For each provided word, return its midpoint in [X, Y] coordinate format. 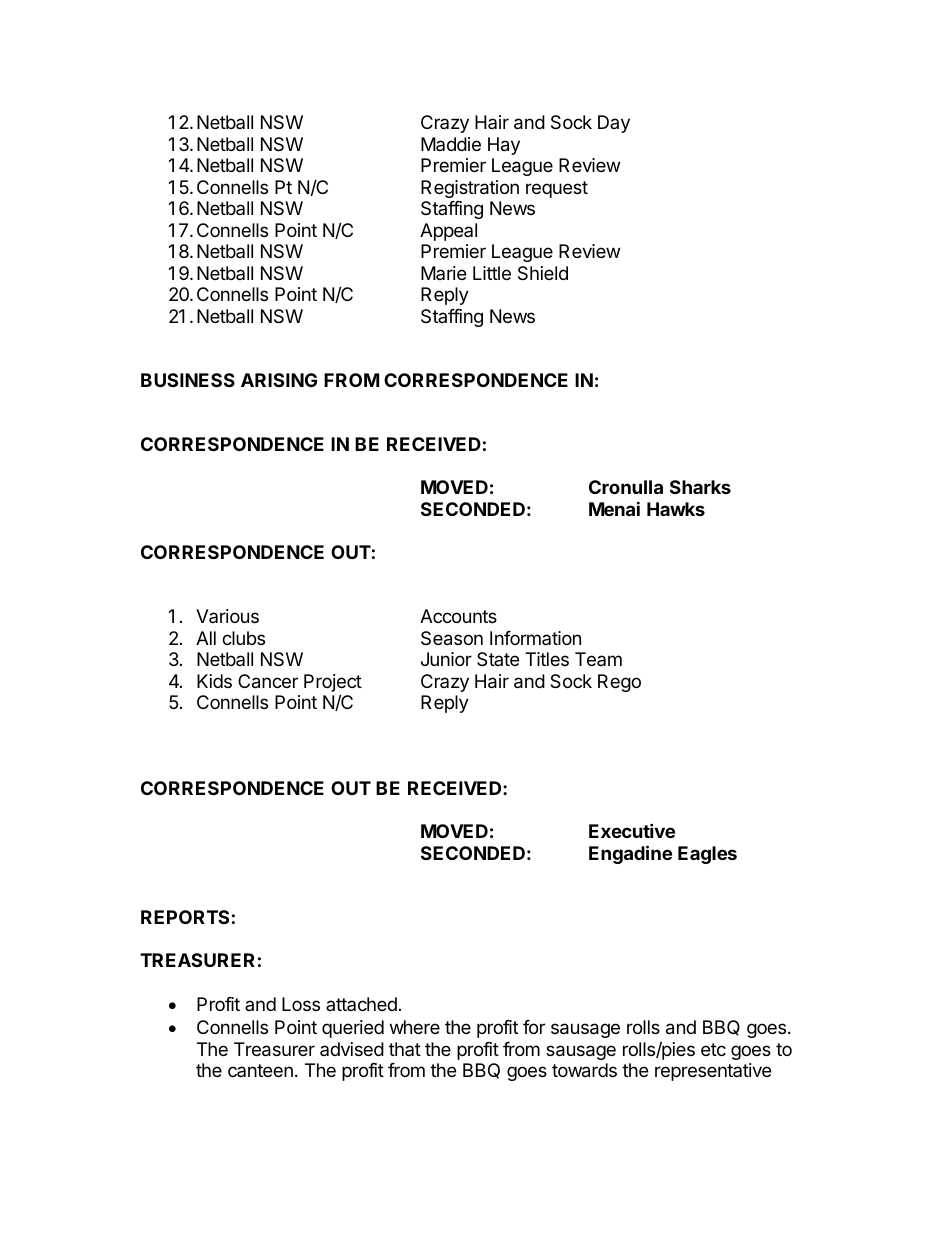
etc [713, 1049]
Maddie [451, 144]
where [415, 1027]
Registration [470, 189]
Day [614, 124]
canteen [260, 1070]
